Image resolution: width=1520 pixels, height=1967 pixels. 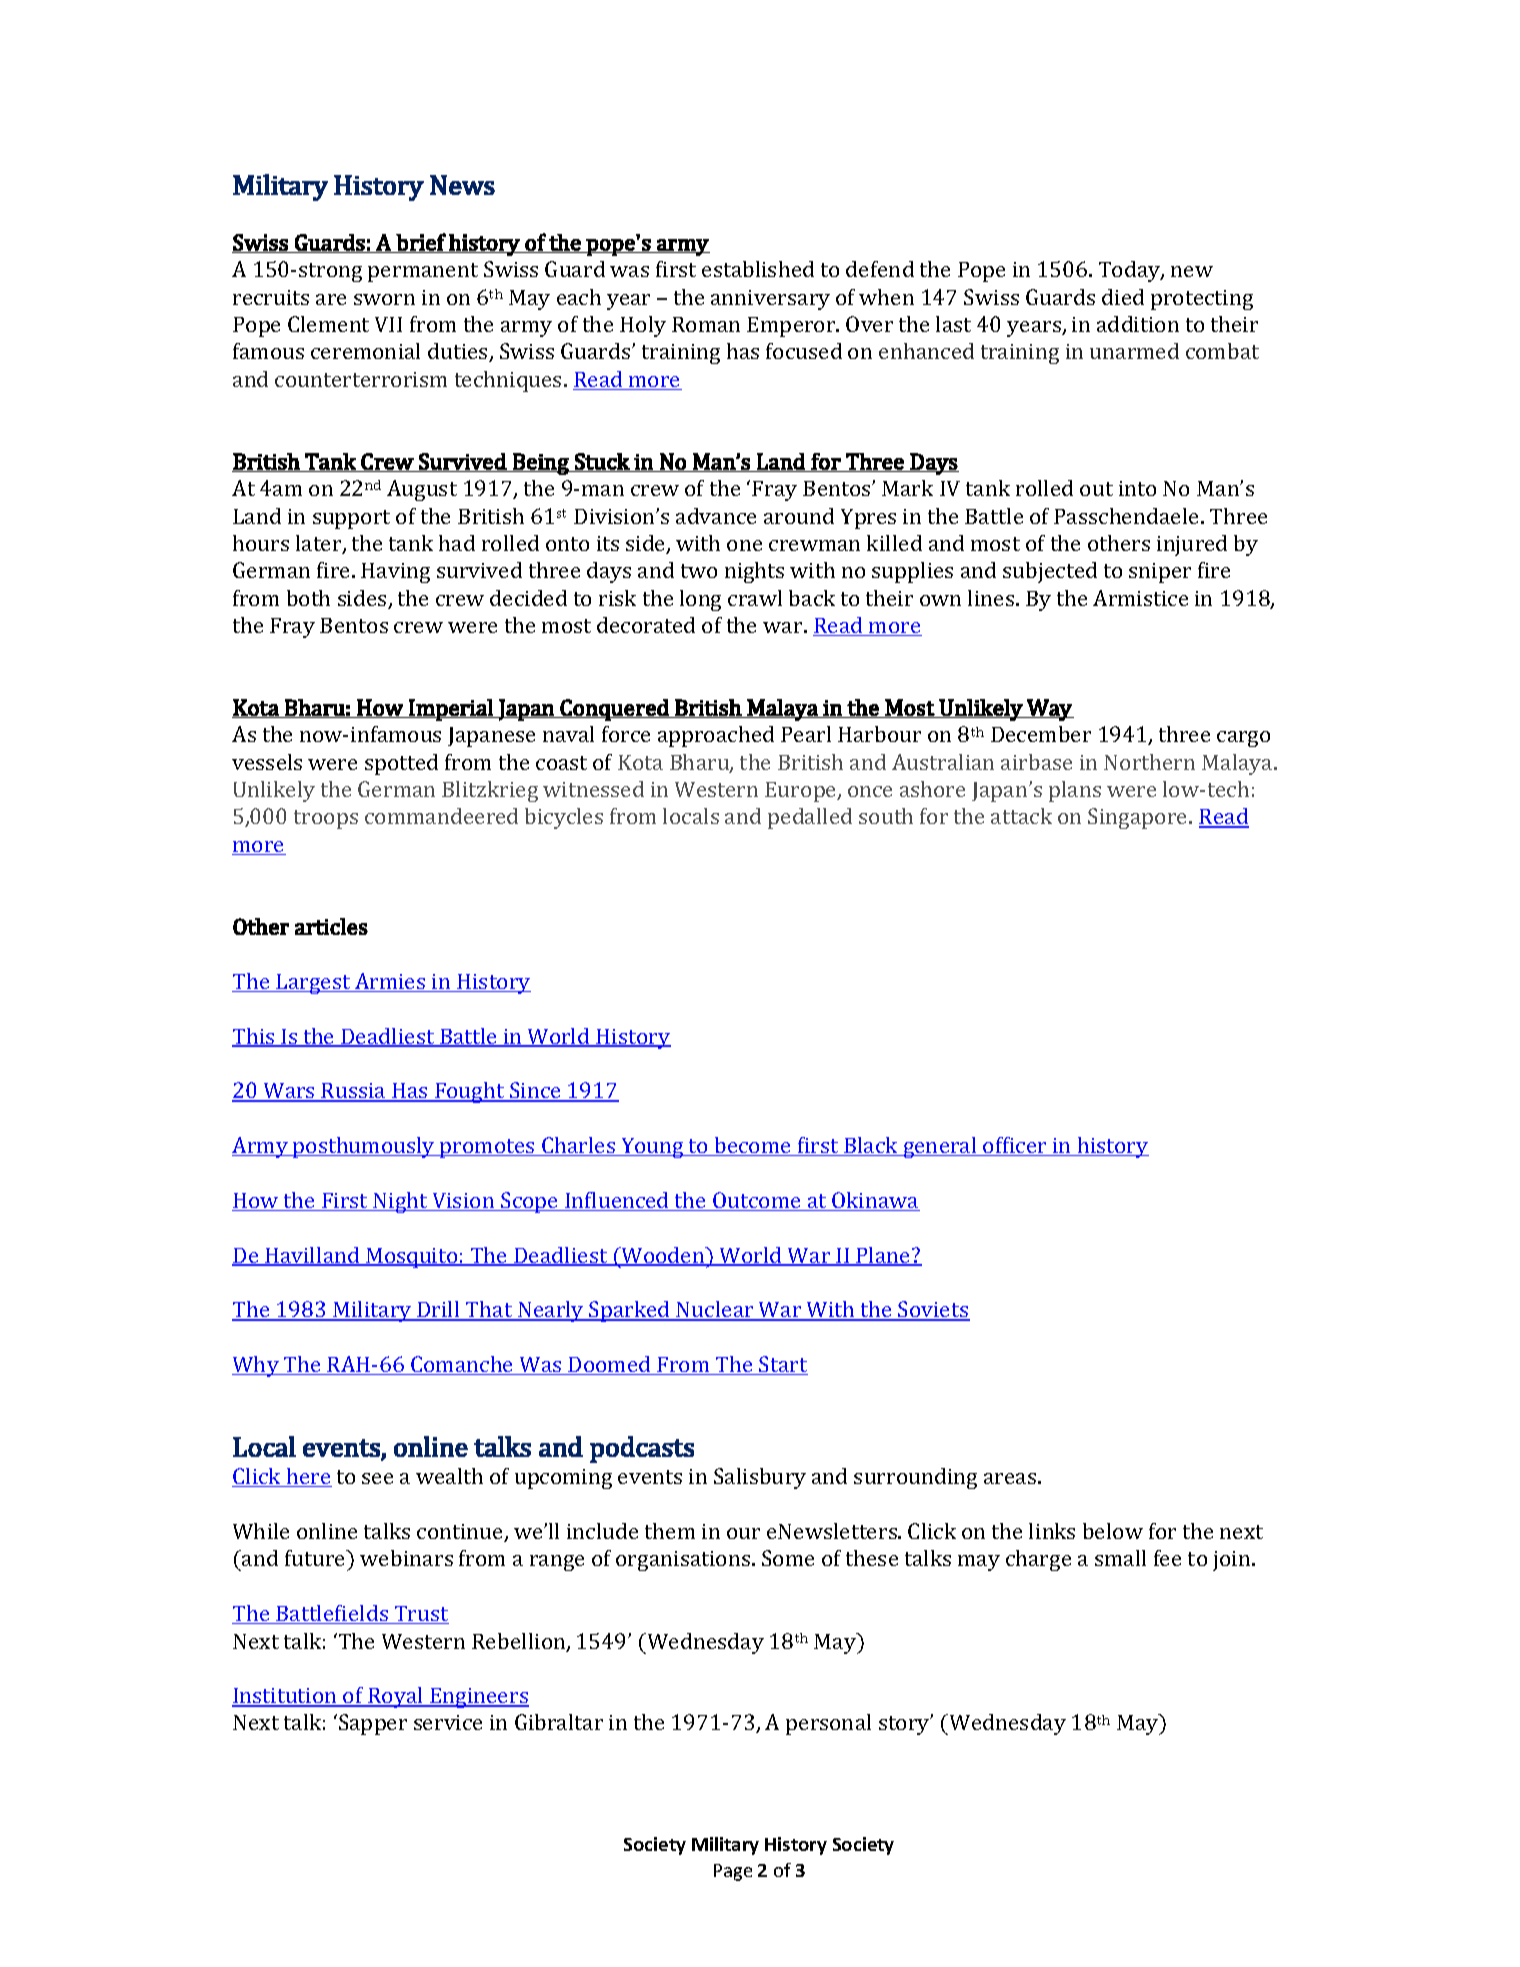 What do you see at coordinates (1049, 710) in the screenshot?
I see `Way` at bounding box center [1049, 710].
